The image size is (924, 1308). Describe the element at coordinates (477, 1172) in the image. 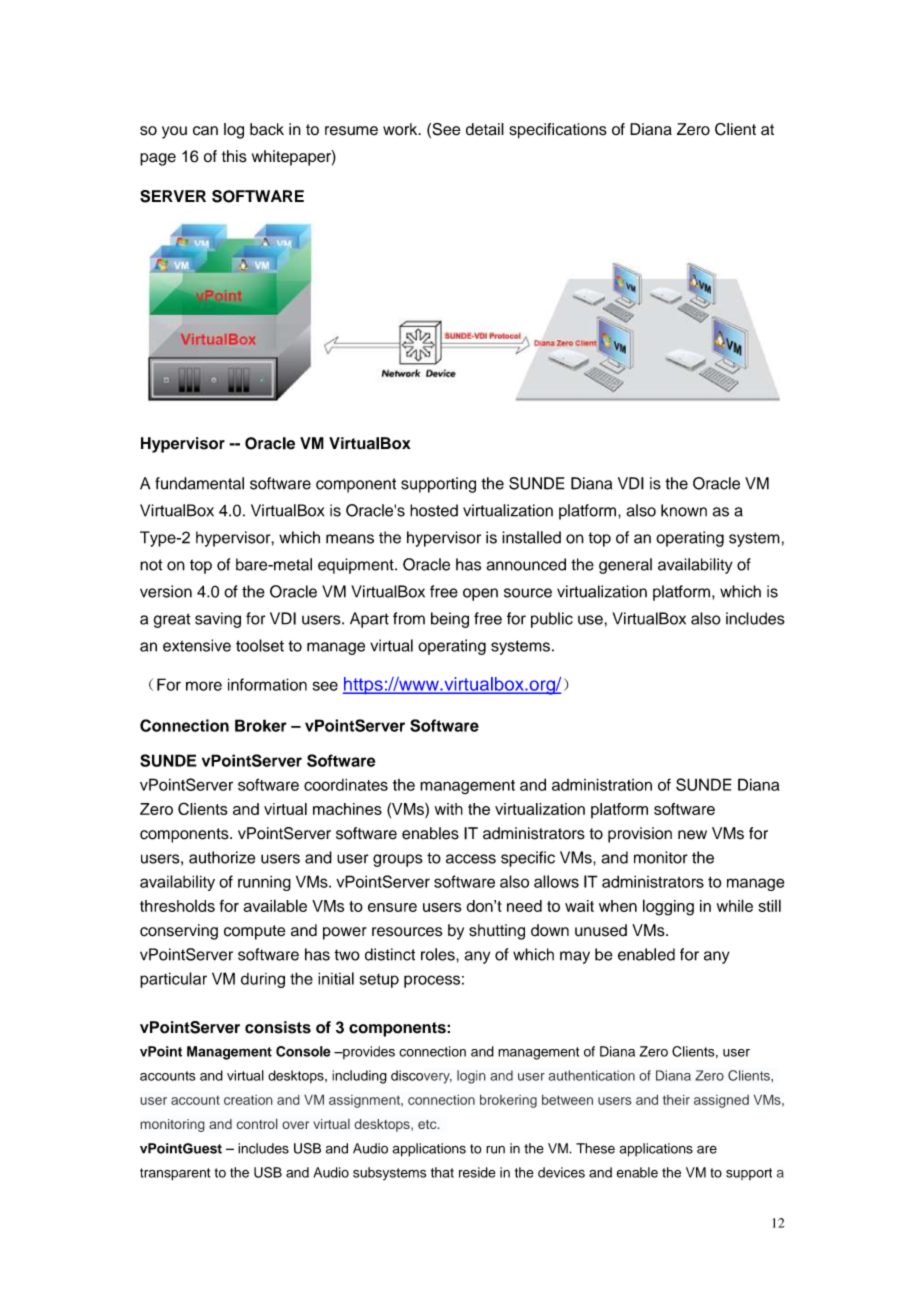

I see `reside` at that location.
